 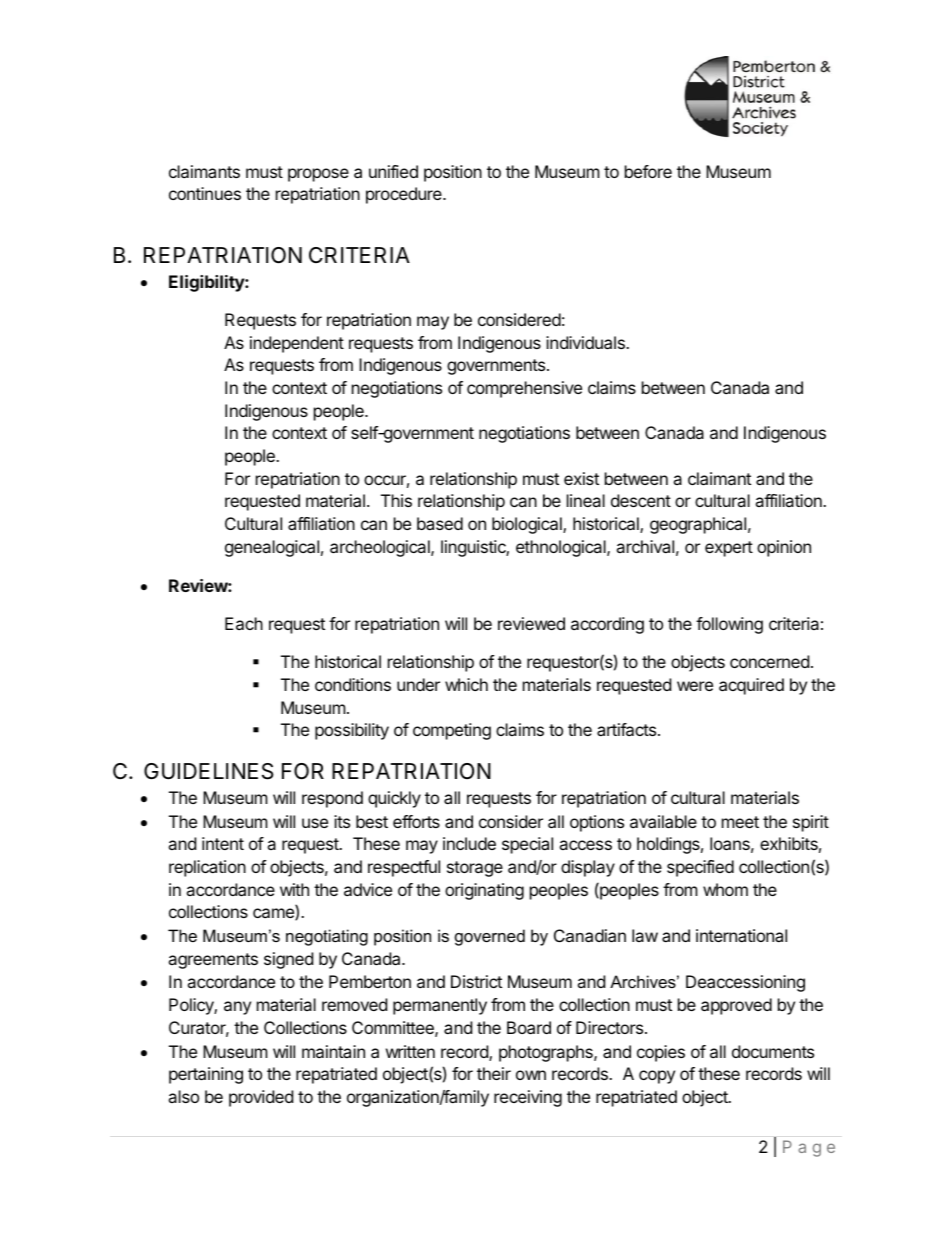 I want to click on their, so click(x=494, y=1073).
